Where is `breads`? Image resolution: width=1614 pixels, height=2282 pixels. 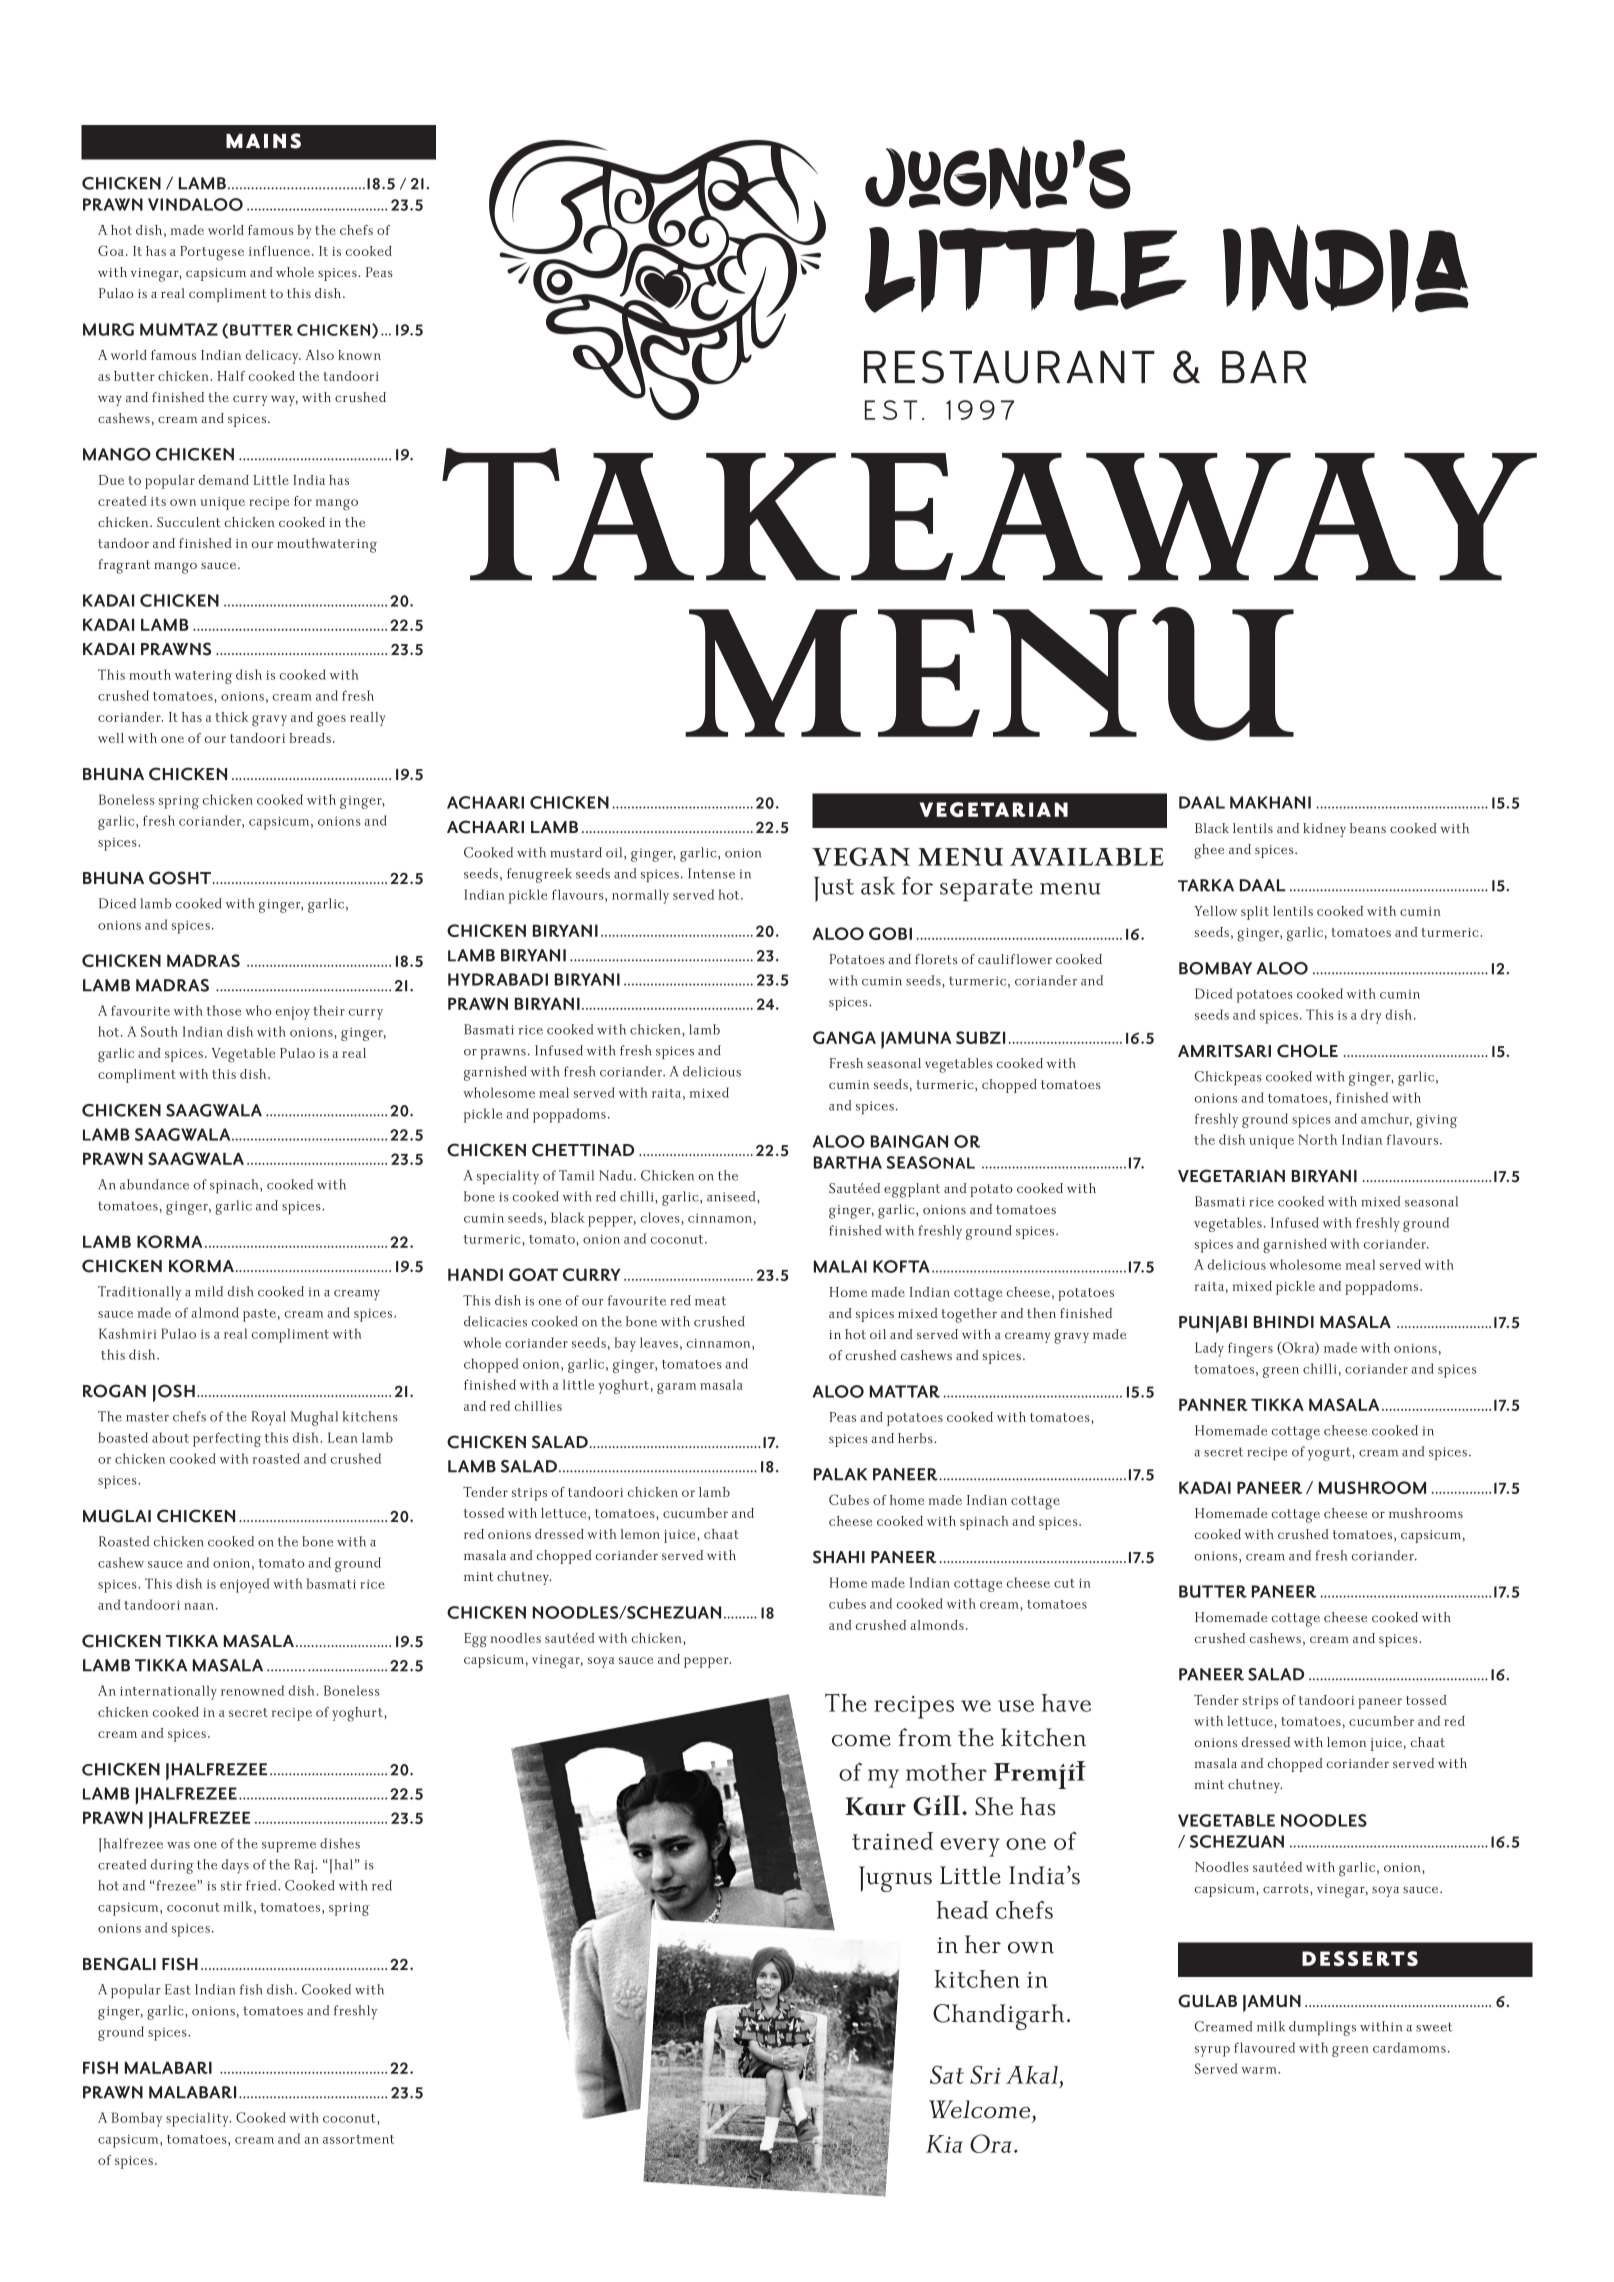 breads is located at coordinates (310, 738).
